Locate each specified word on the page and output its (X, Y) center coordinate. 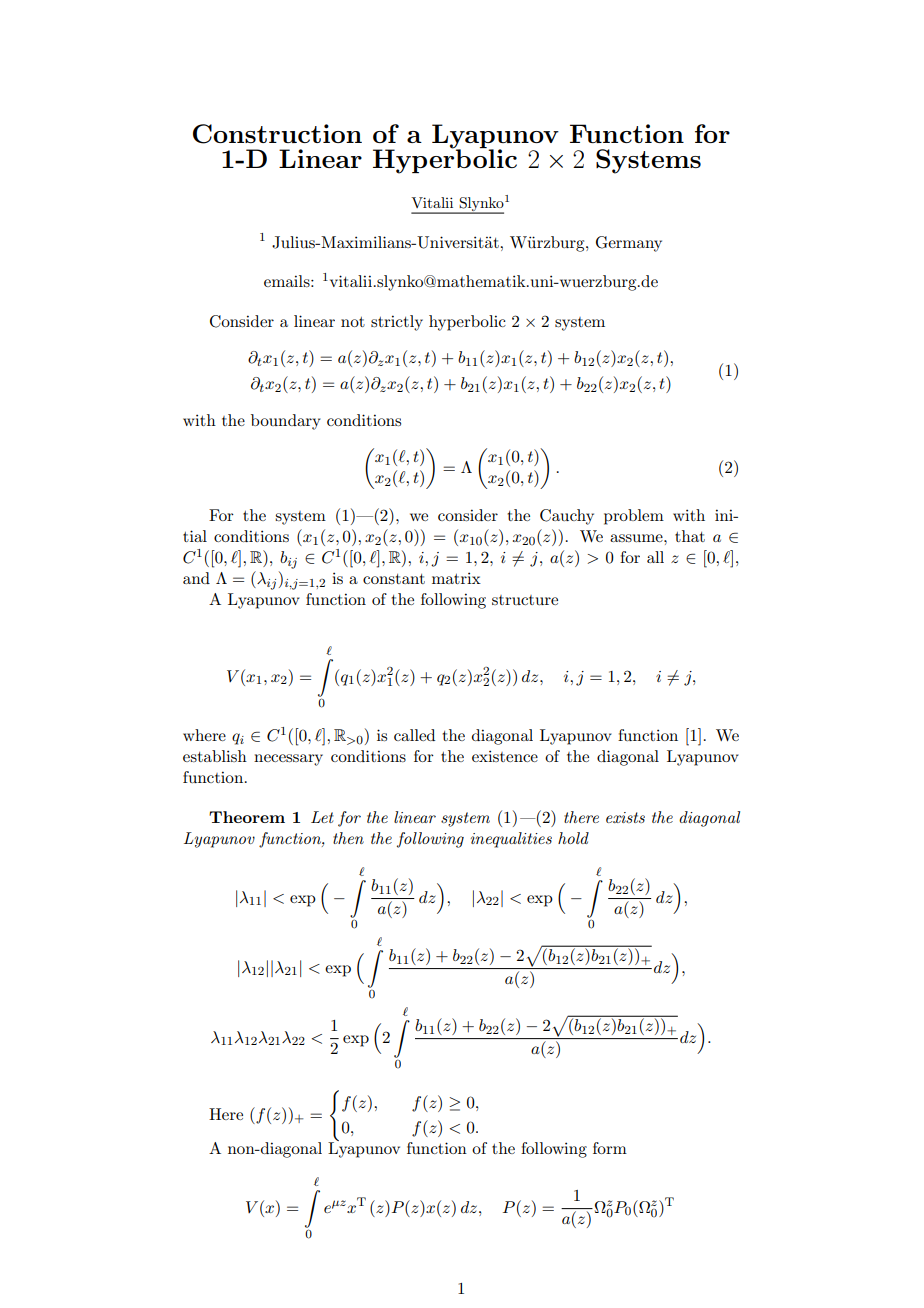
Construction (277, 134)
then (348, 838)
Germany (629, 244)
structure (525, 600)
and (196, 578)
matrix (456, 578)
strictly (397, 323)
